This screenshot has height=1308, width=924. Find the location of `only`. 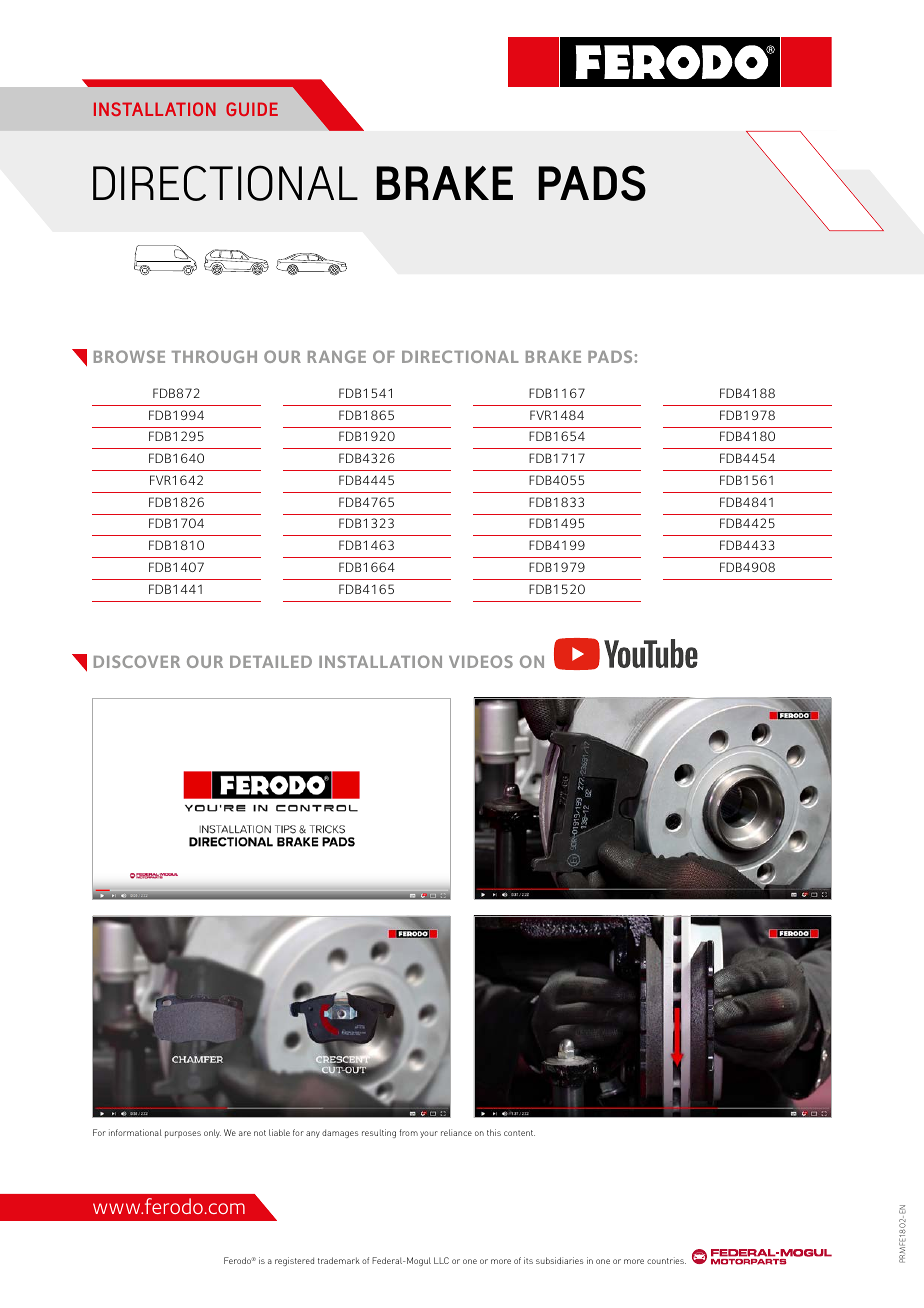

only is located at coordinates (212, 1133).
